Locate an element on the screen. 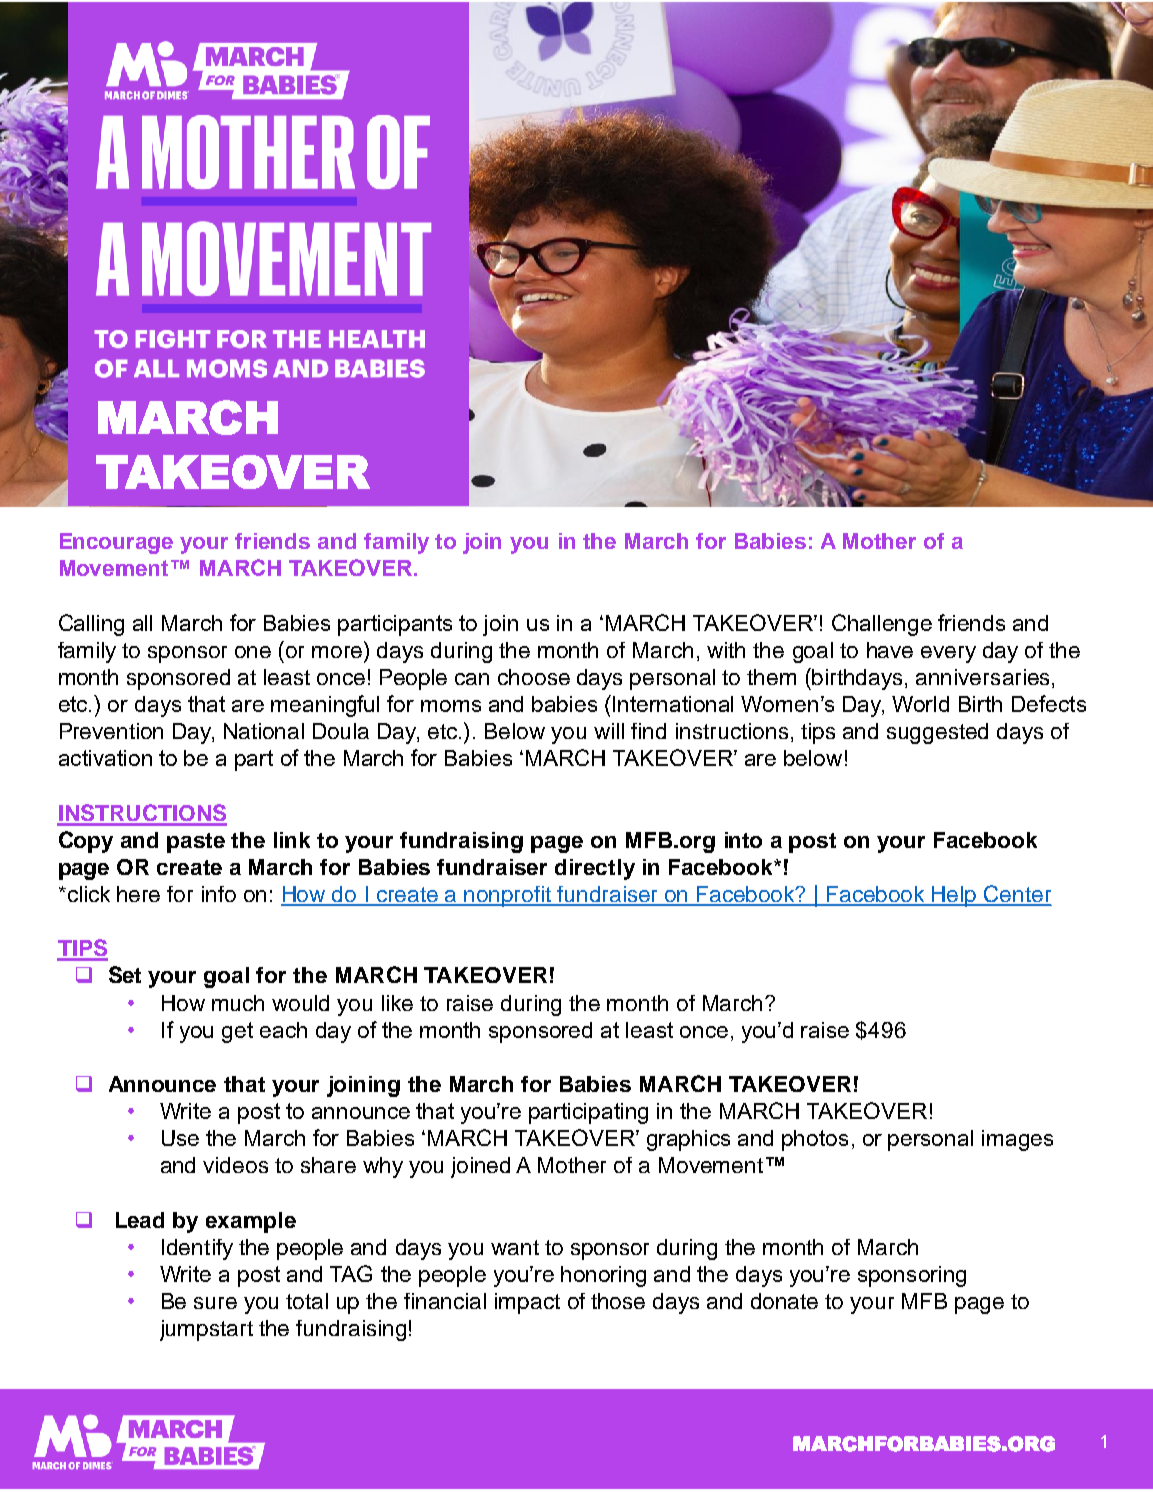 Image resolution: width=1153 pixels, height=1492 pixels. Challenge is located at coordinates (882, 625).
